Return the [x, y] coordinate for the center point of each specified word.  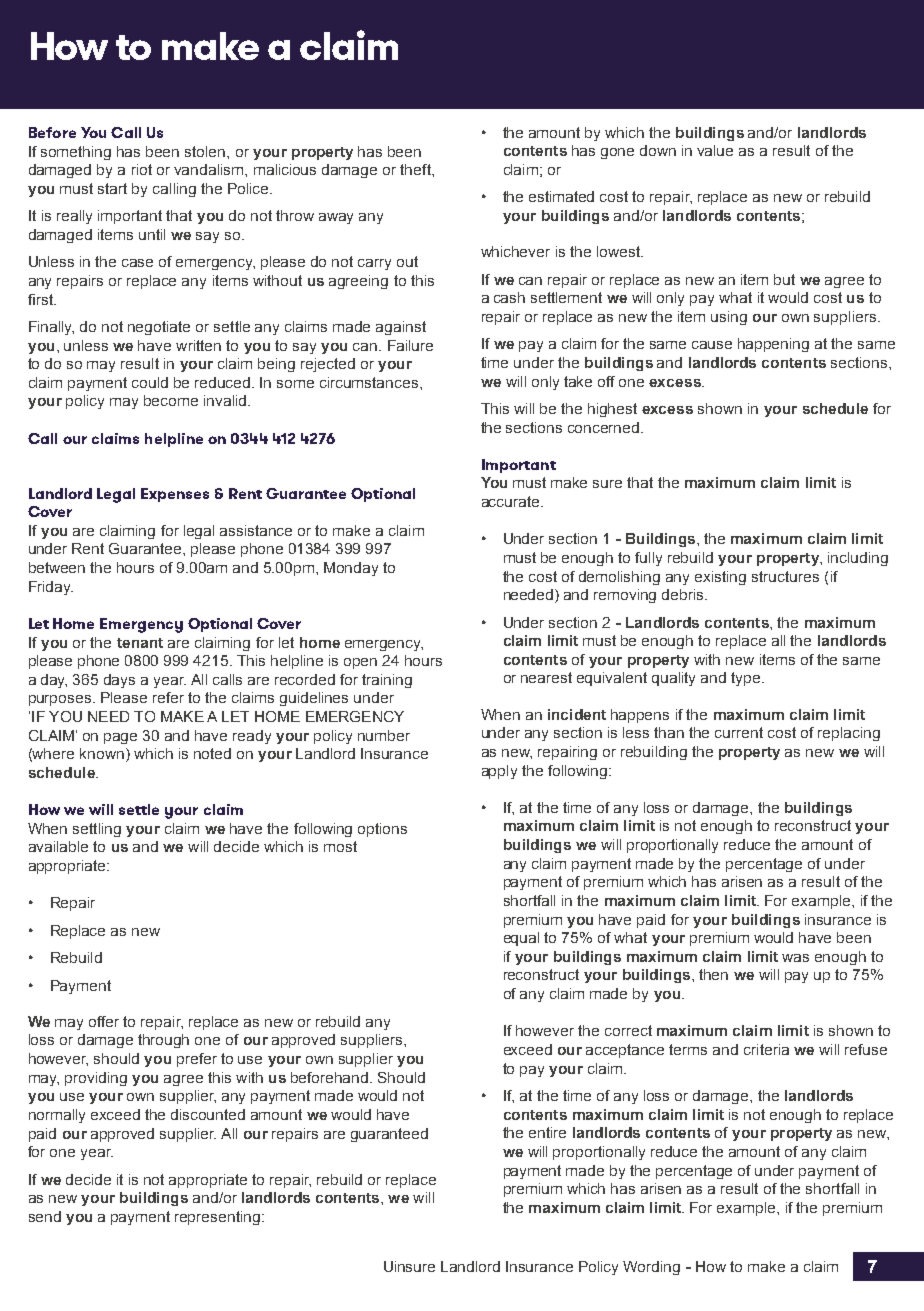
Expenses [175, 495]
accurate [512, 501]
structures [785, 576]
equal [521, 939]
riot [142, 169]
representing [217, 1218]
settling [97, 830]
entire [547, 1132]
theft [416, 169]
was [795, 958]
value [715, 150]
